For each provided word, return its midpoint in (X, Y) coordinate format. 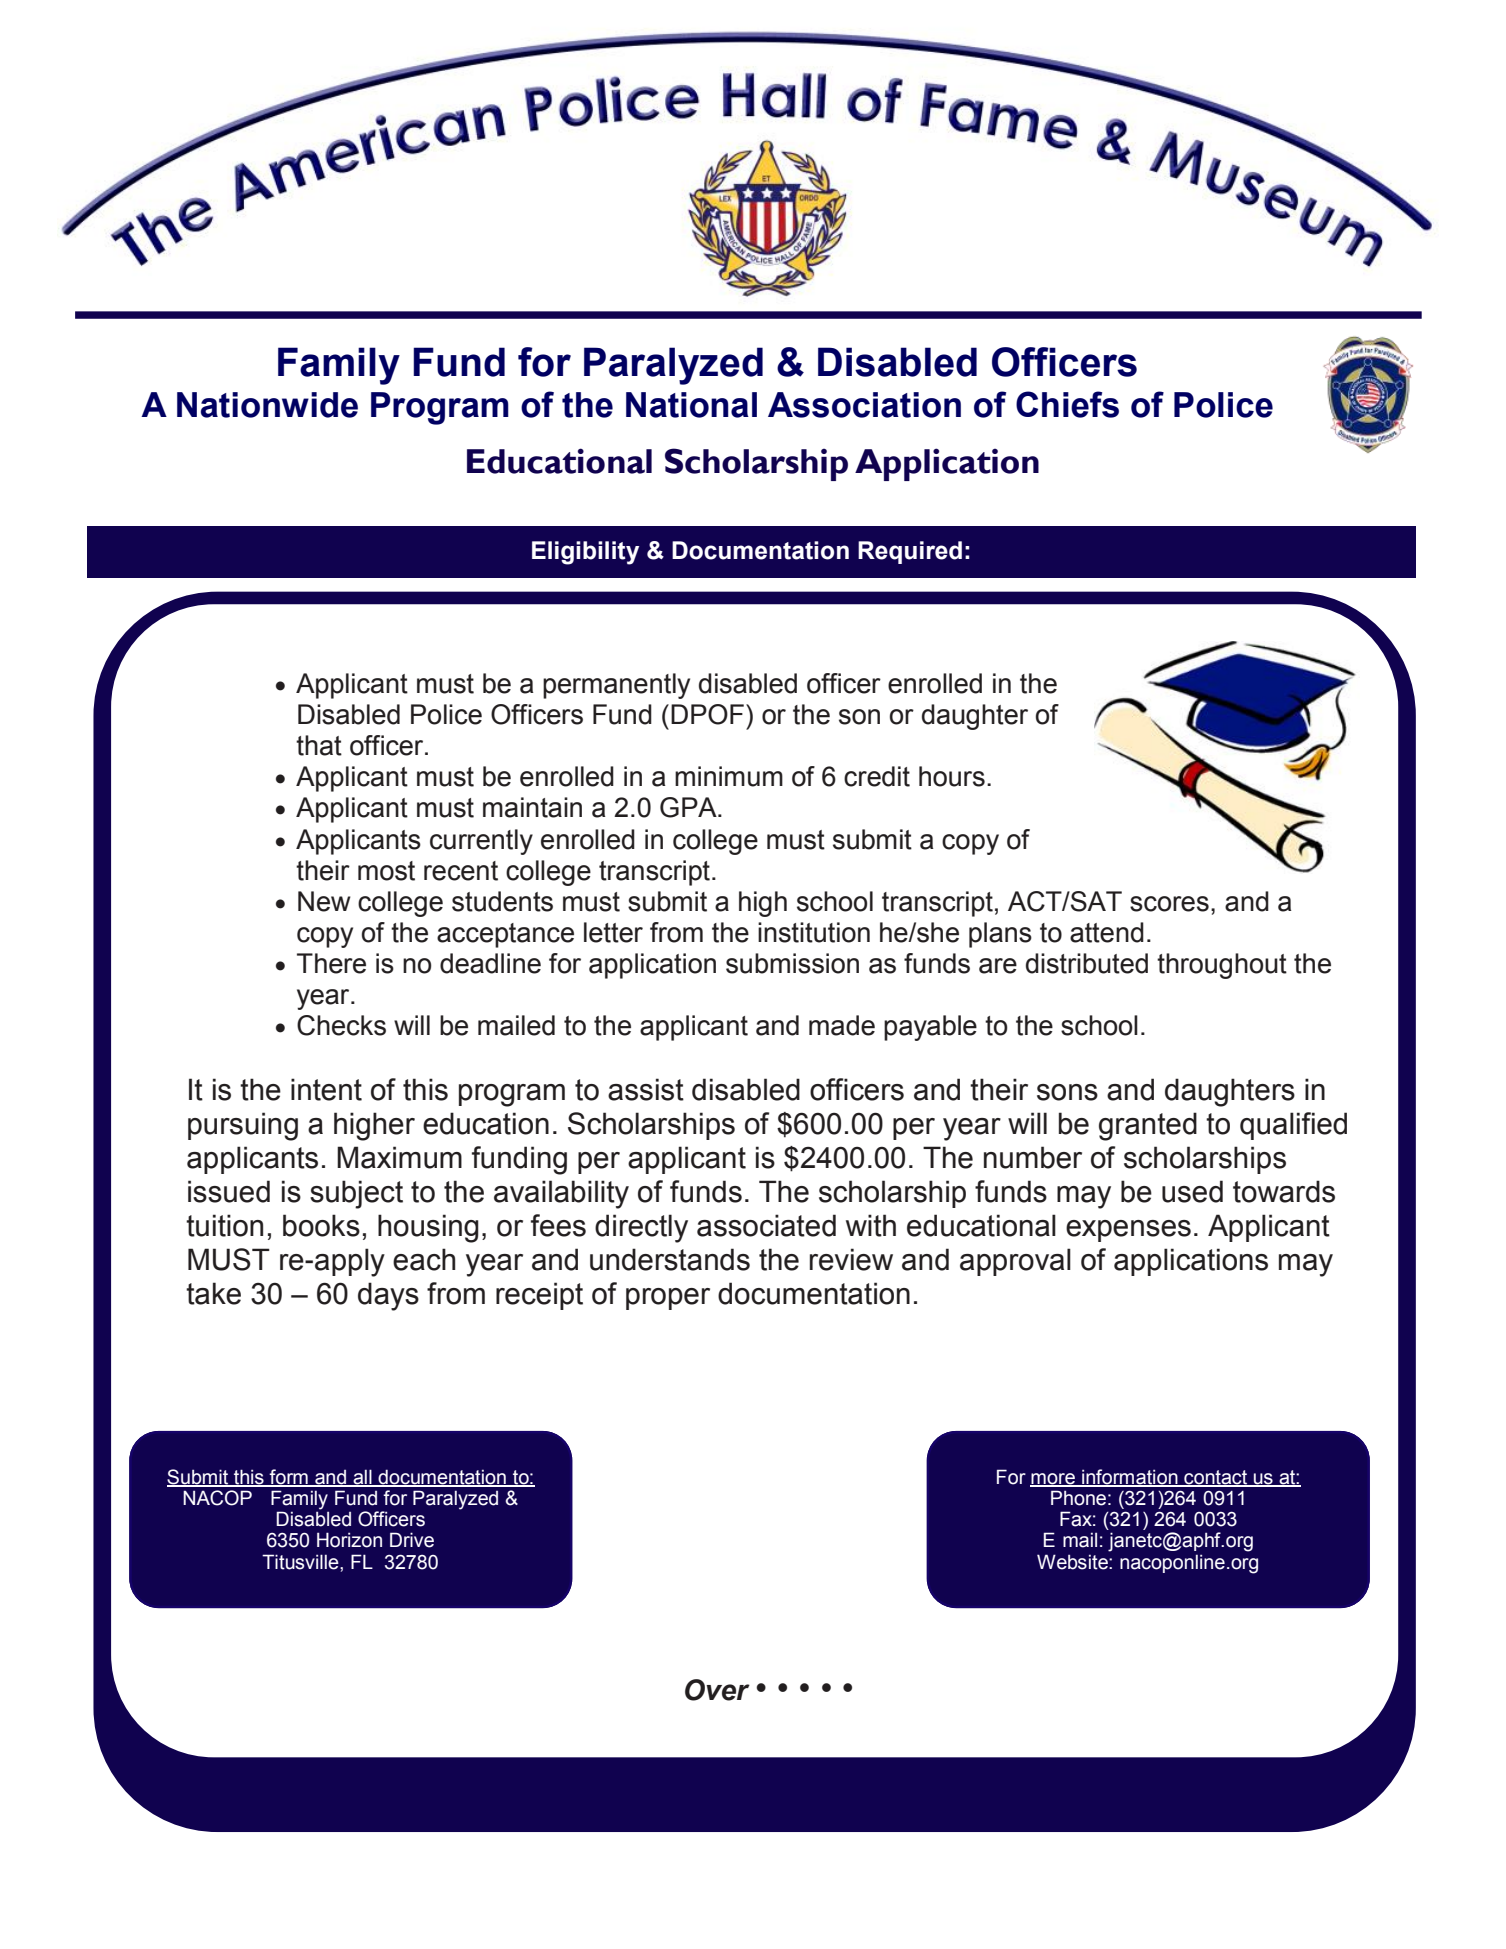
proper (668, 1299)
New (324, 901)
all (362, 1477)
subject (356, 1194)
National (691, 405)
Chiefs (1067, 404)
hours (952, 776)
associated (766, 1225)
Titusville (301, 1562)
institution (814, 932)
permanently (616, 686)
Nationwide (267, 405)
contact (1216, 1478)
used (1192, 1191)
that (319, 745)
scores (1169, 904)
